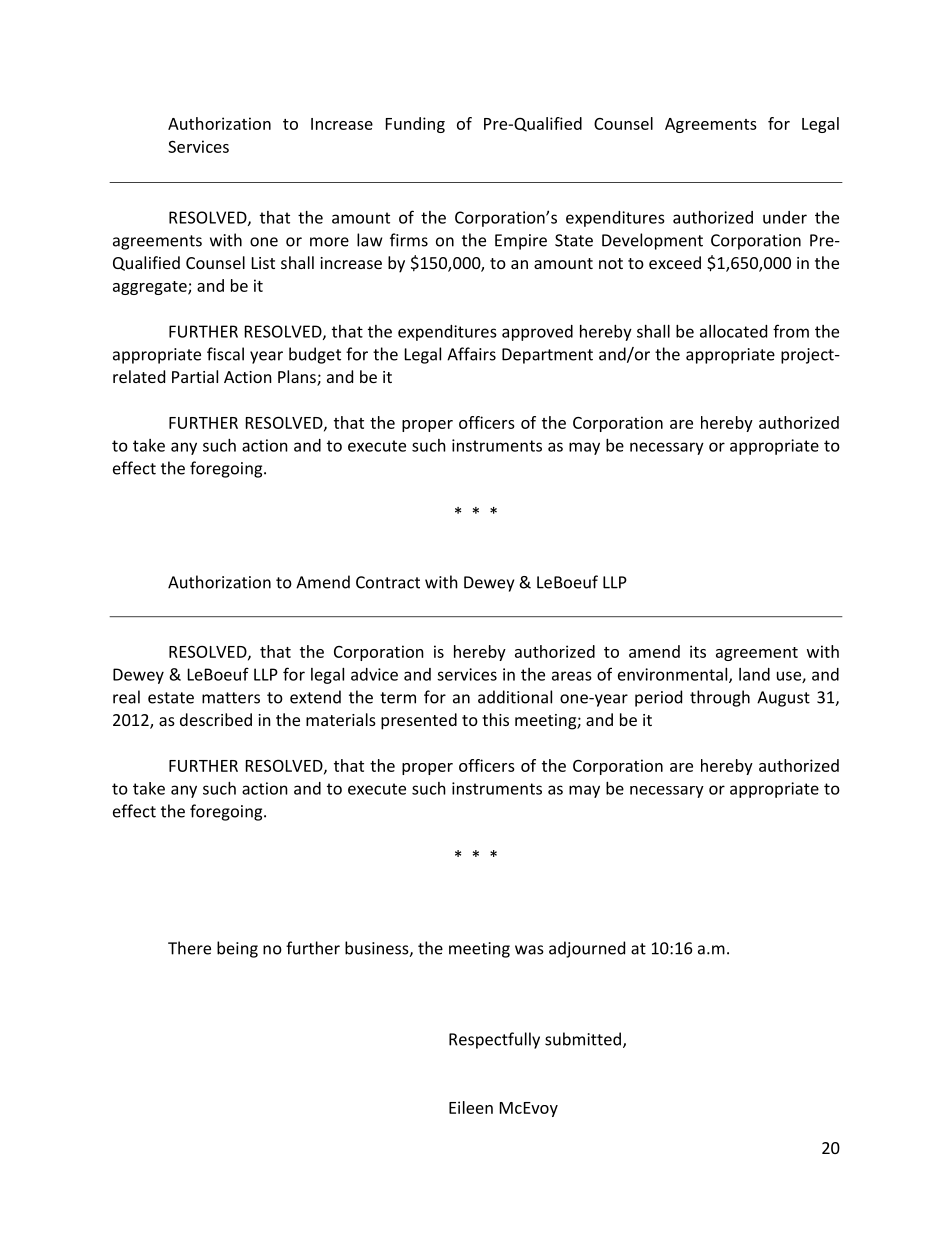 The width and height of the page is (952, 1233). I want to click on matters, so click(231, 698).
